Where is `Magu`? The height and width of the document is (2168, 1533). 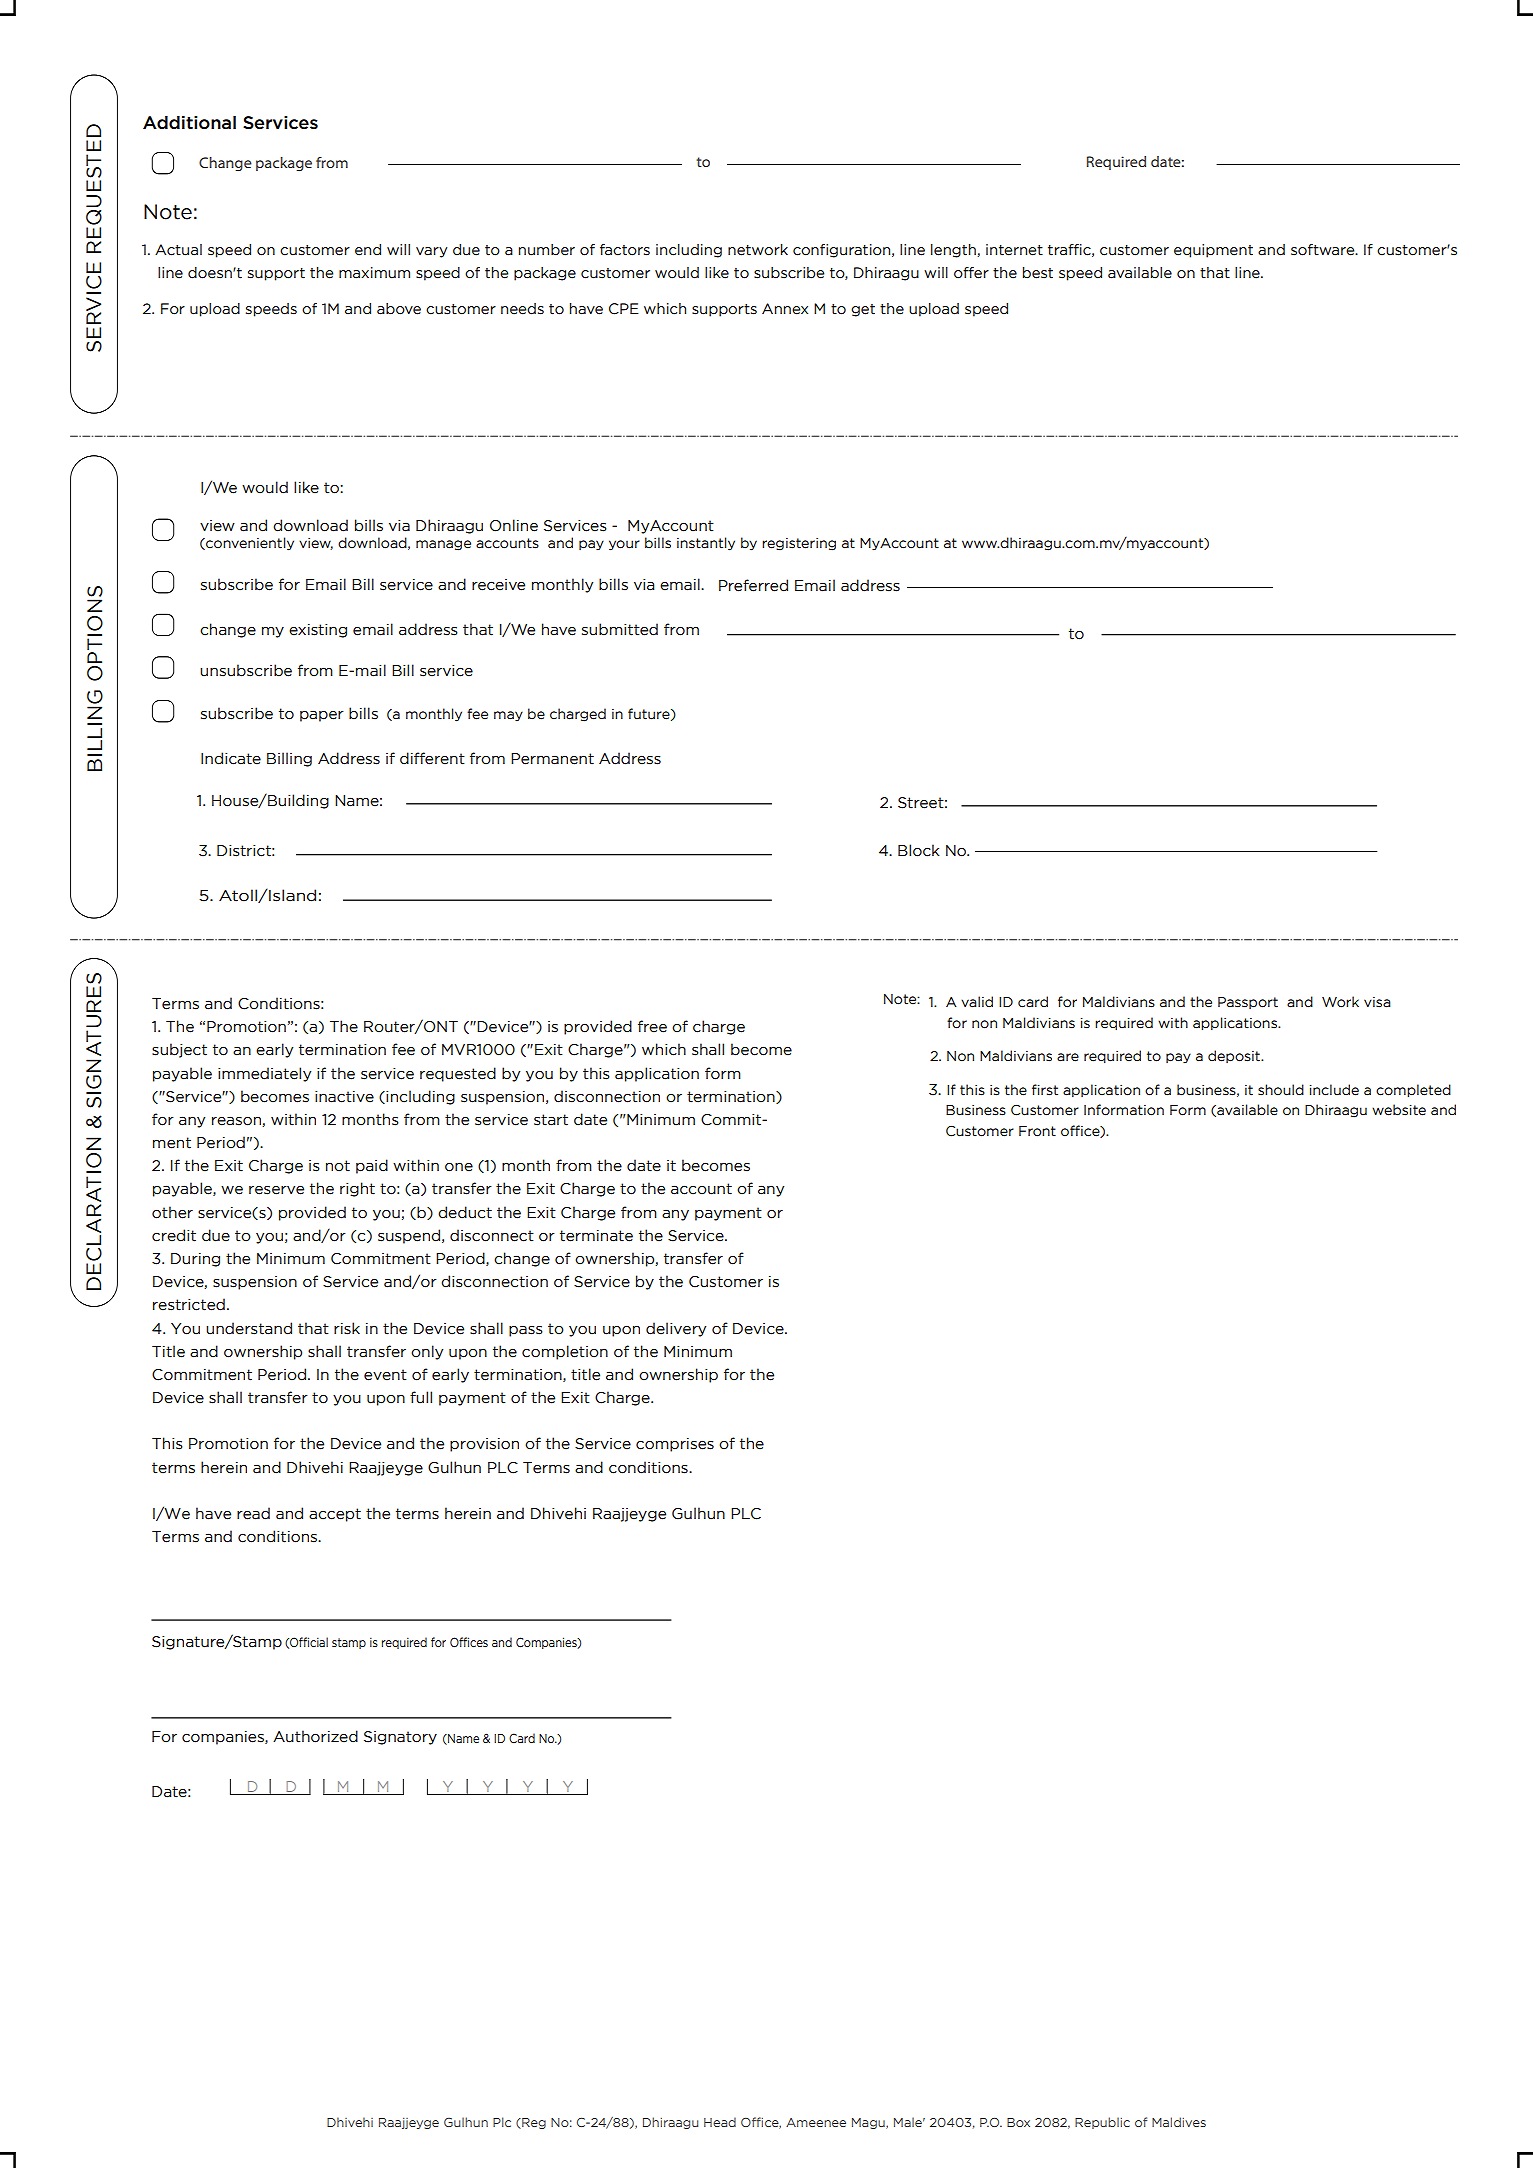
Magu is located at coordinates (869, 2123).
